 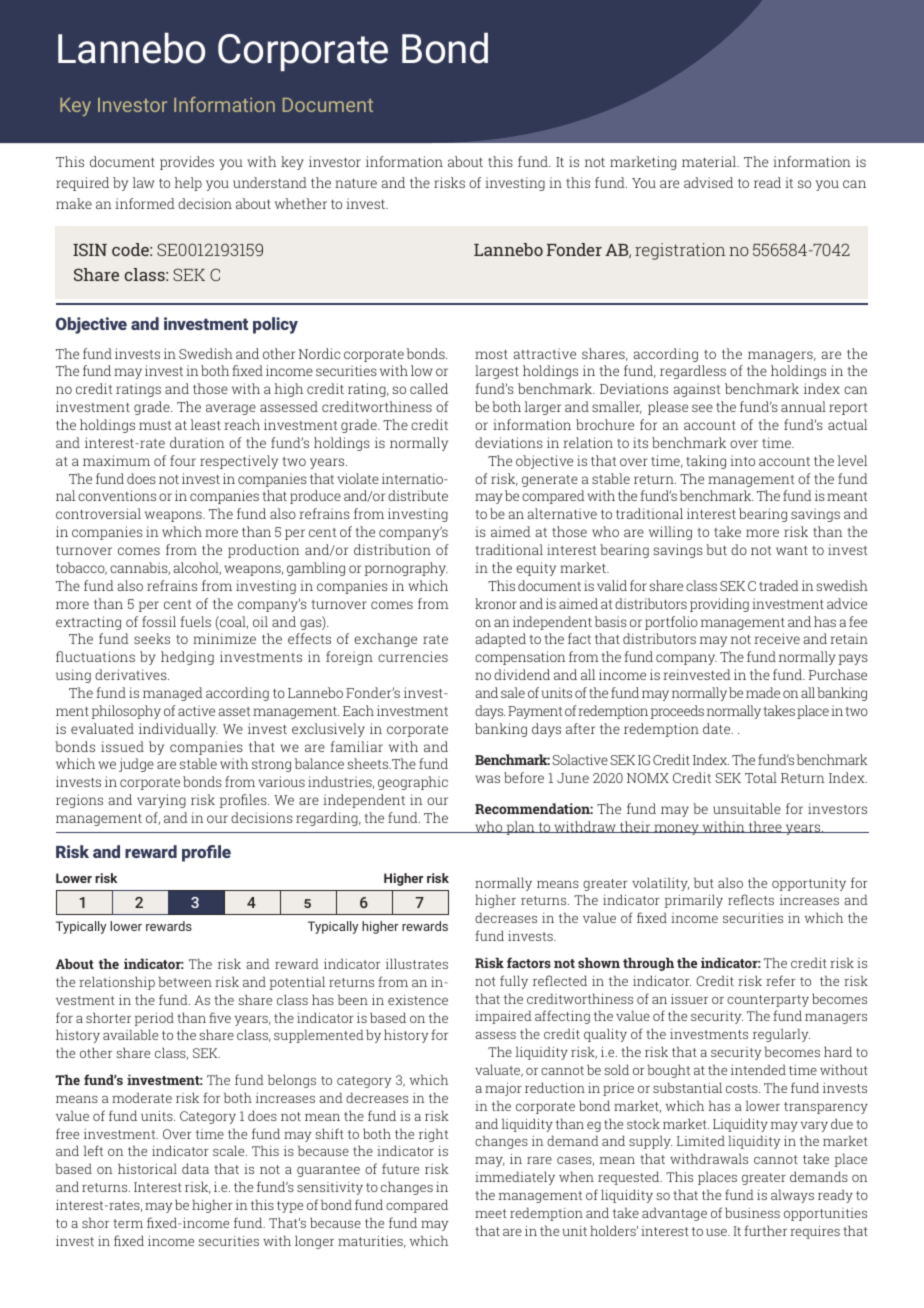 What do you see at coordinates (792, 550) in the screenshot?
I see `want` at bounding box center [792, 550].
